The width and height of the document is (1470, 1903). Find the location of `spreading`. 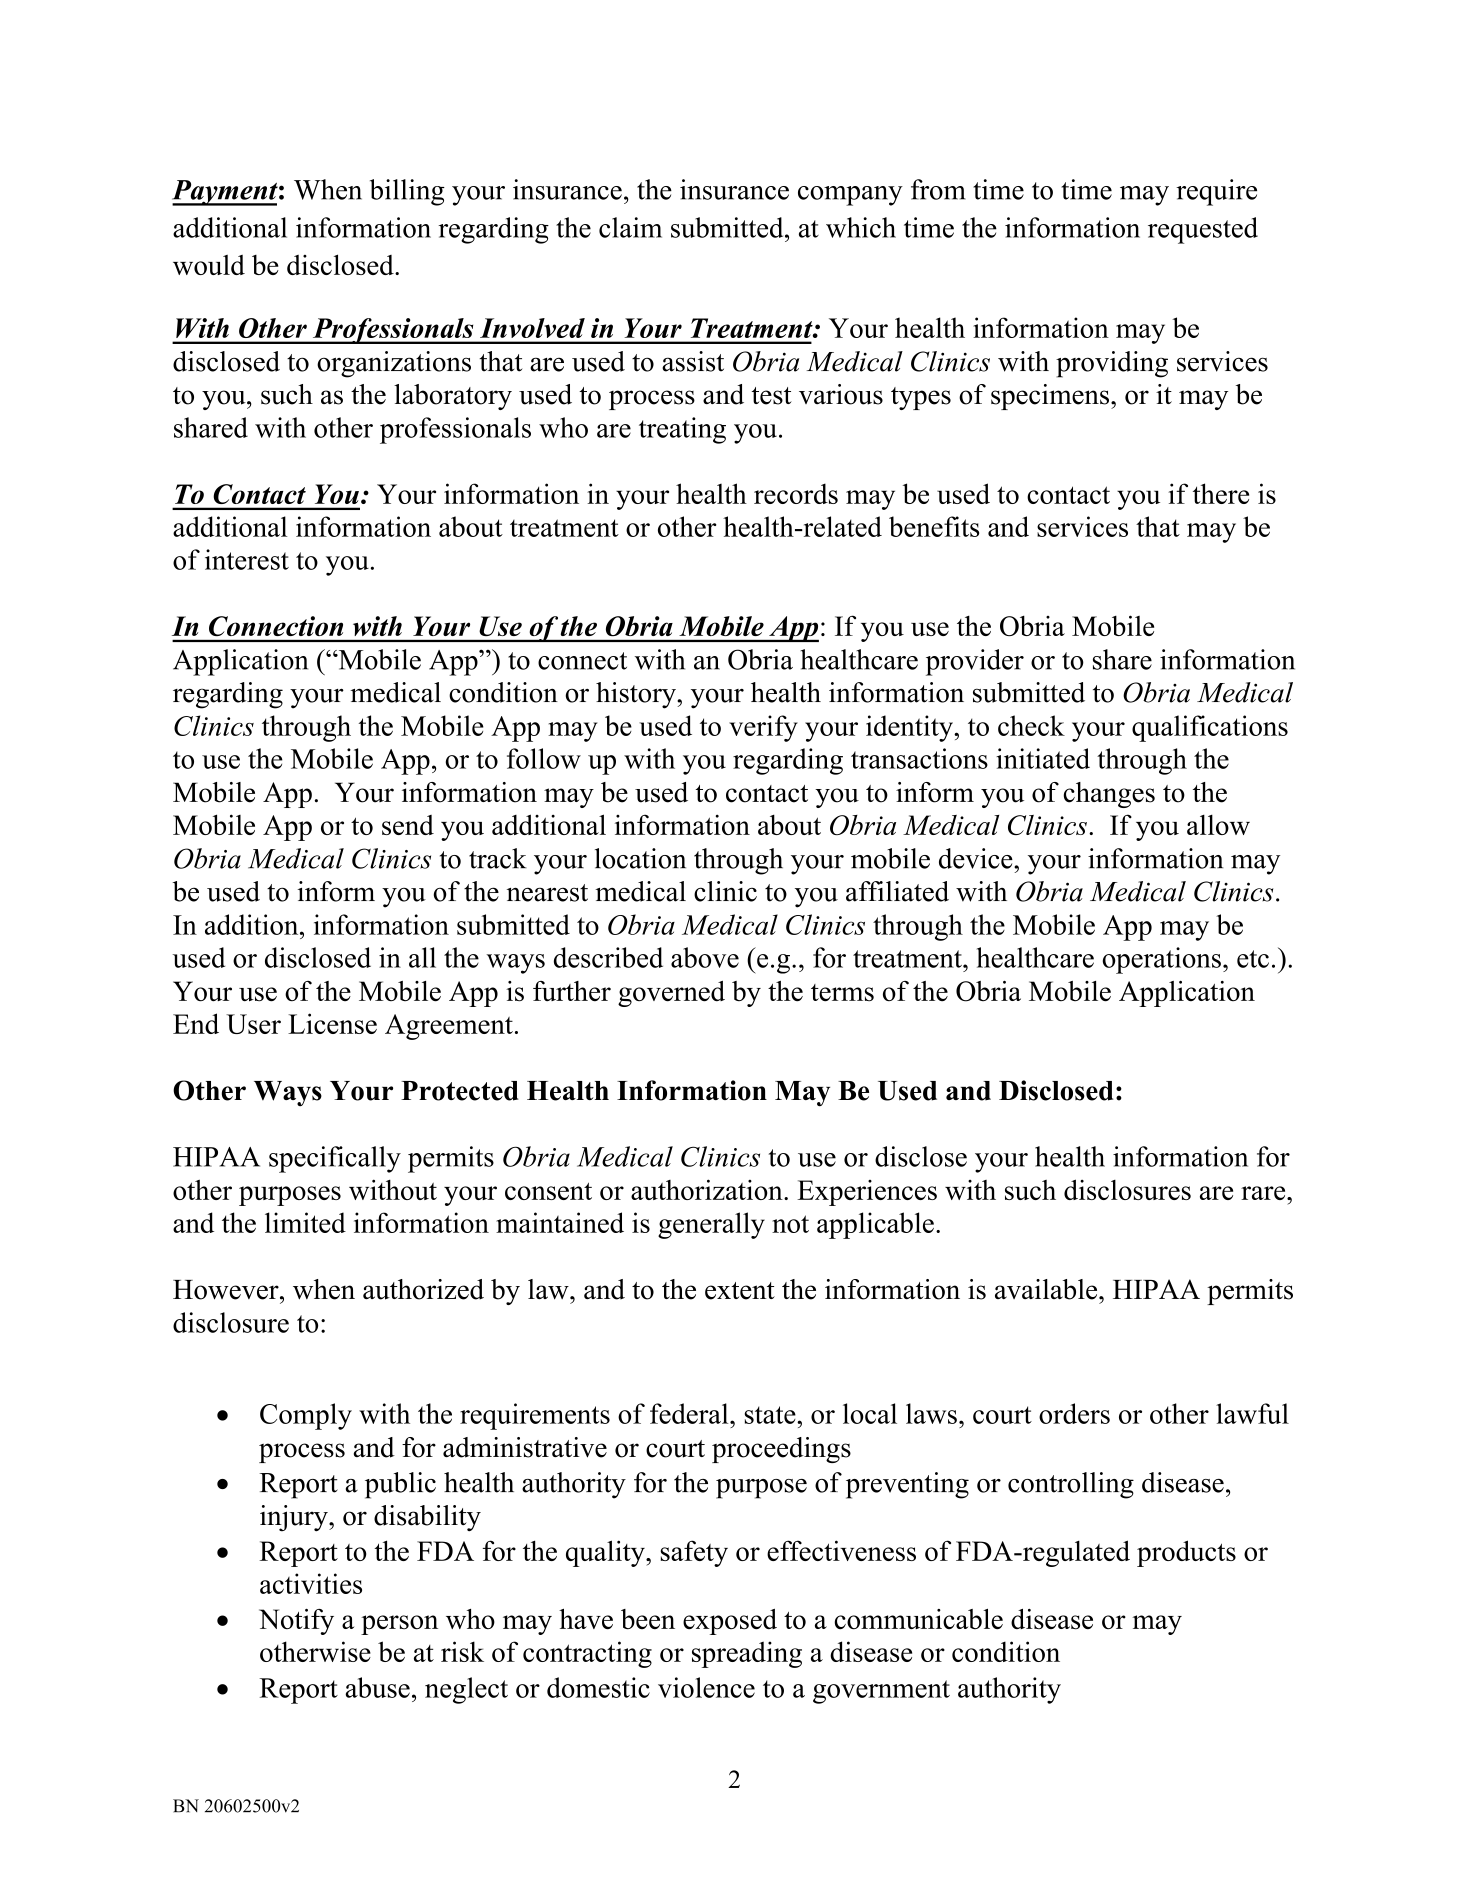

spreading is located at coordinates (747, 1654).
